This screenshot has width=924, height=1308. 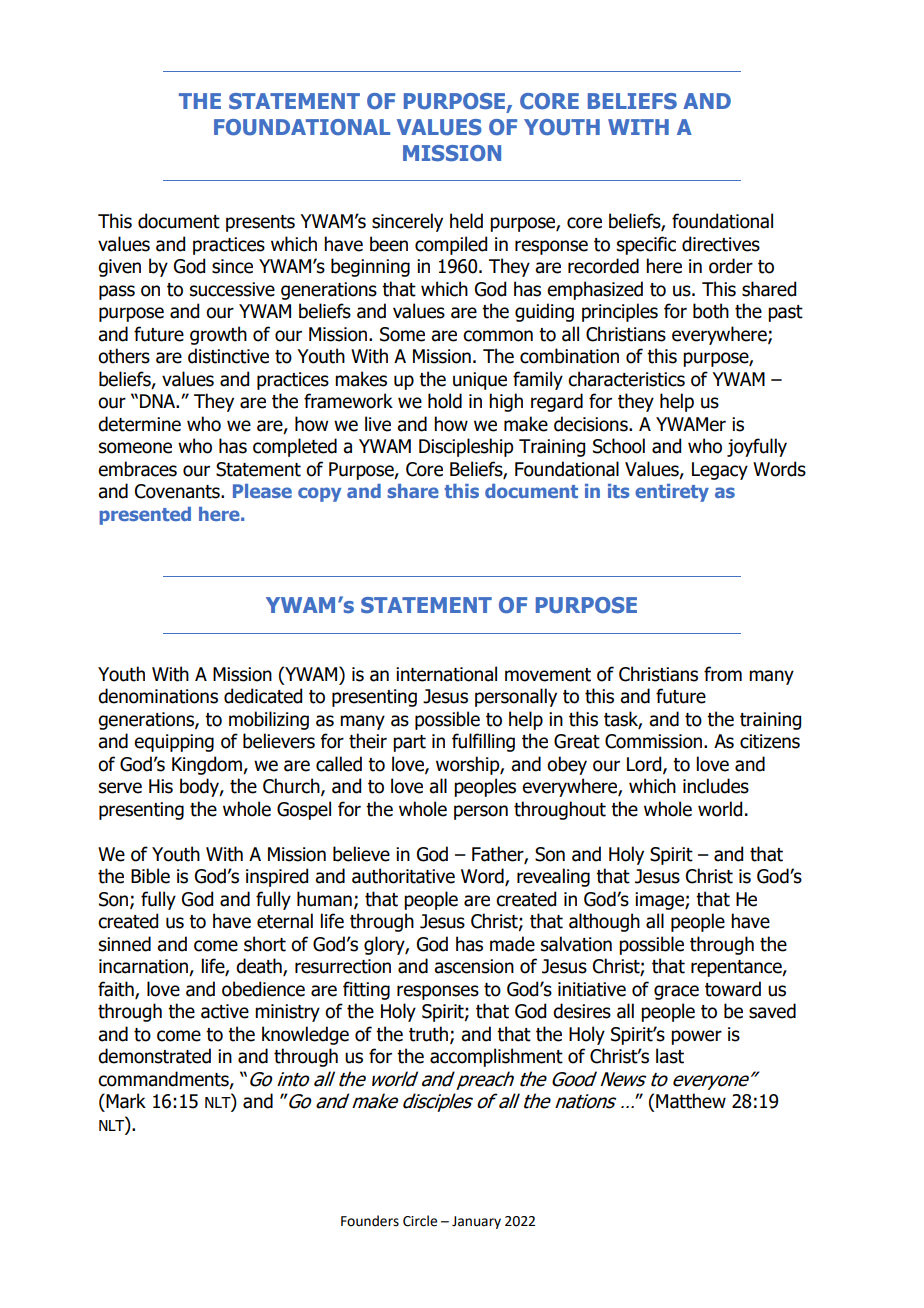 What do you see at coordinates (125, 1101) in the screenshot?
I see `Mark` at bounding box center [125, 1101].
